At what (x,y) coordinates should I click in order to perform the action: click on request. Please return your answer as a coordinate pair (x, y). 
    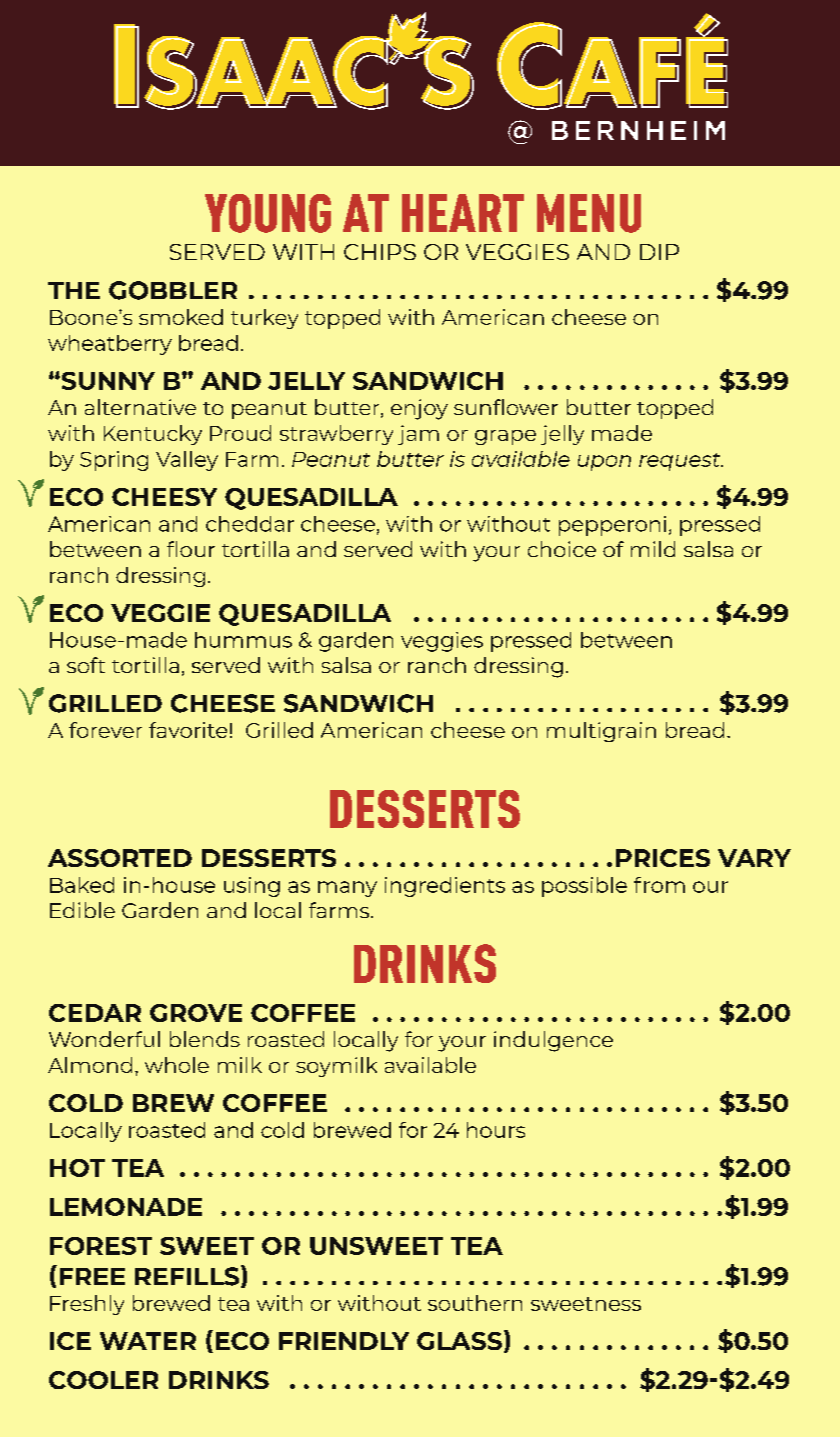
    Looking at the image, I should click on (681, 462).
